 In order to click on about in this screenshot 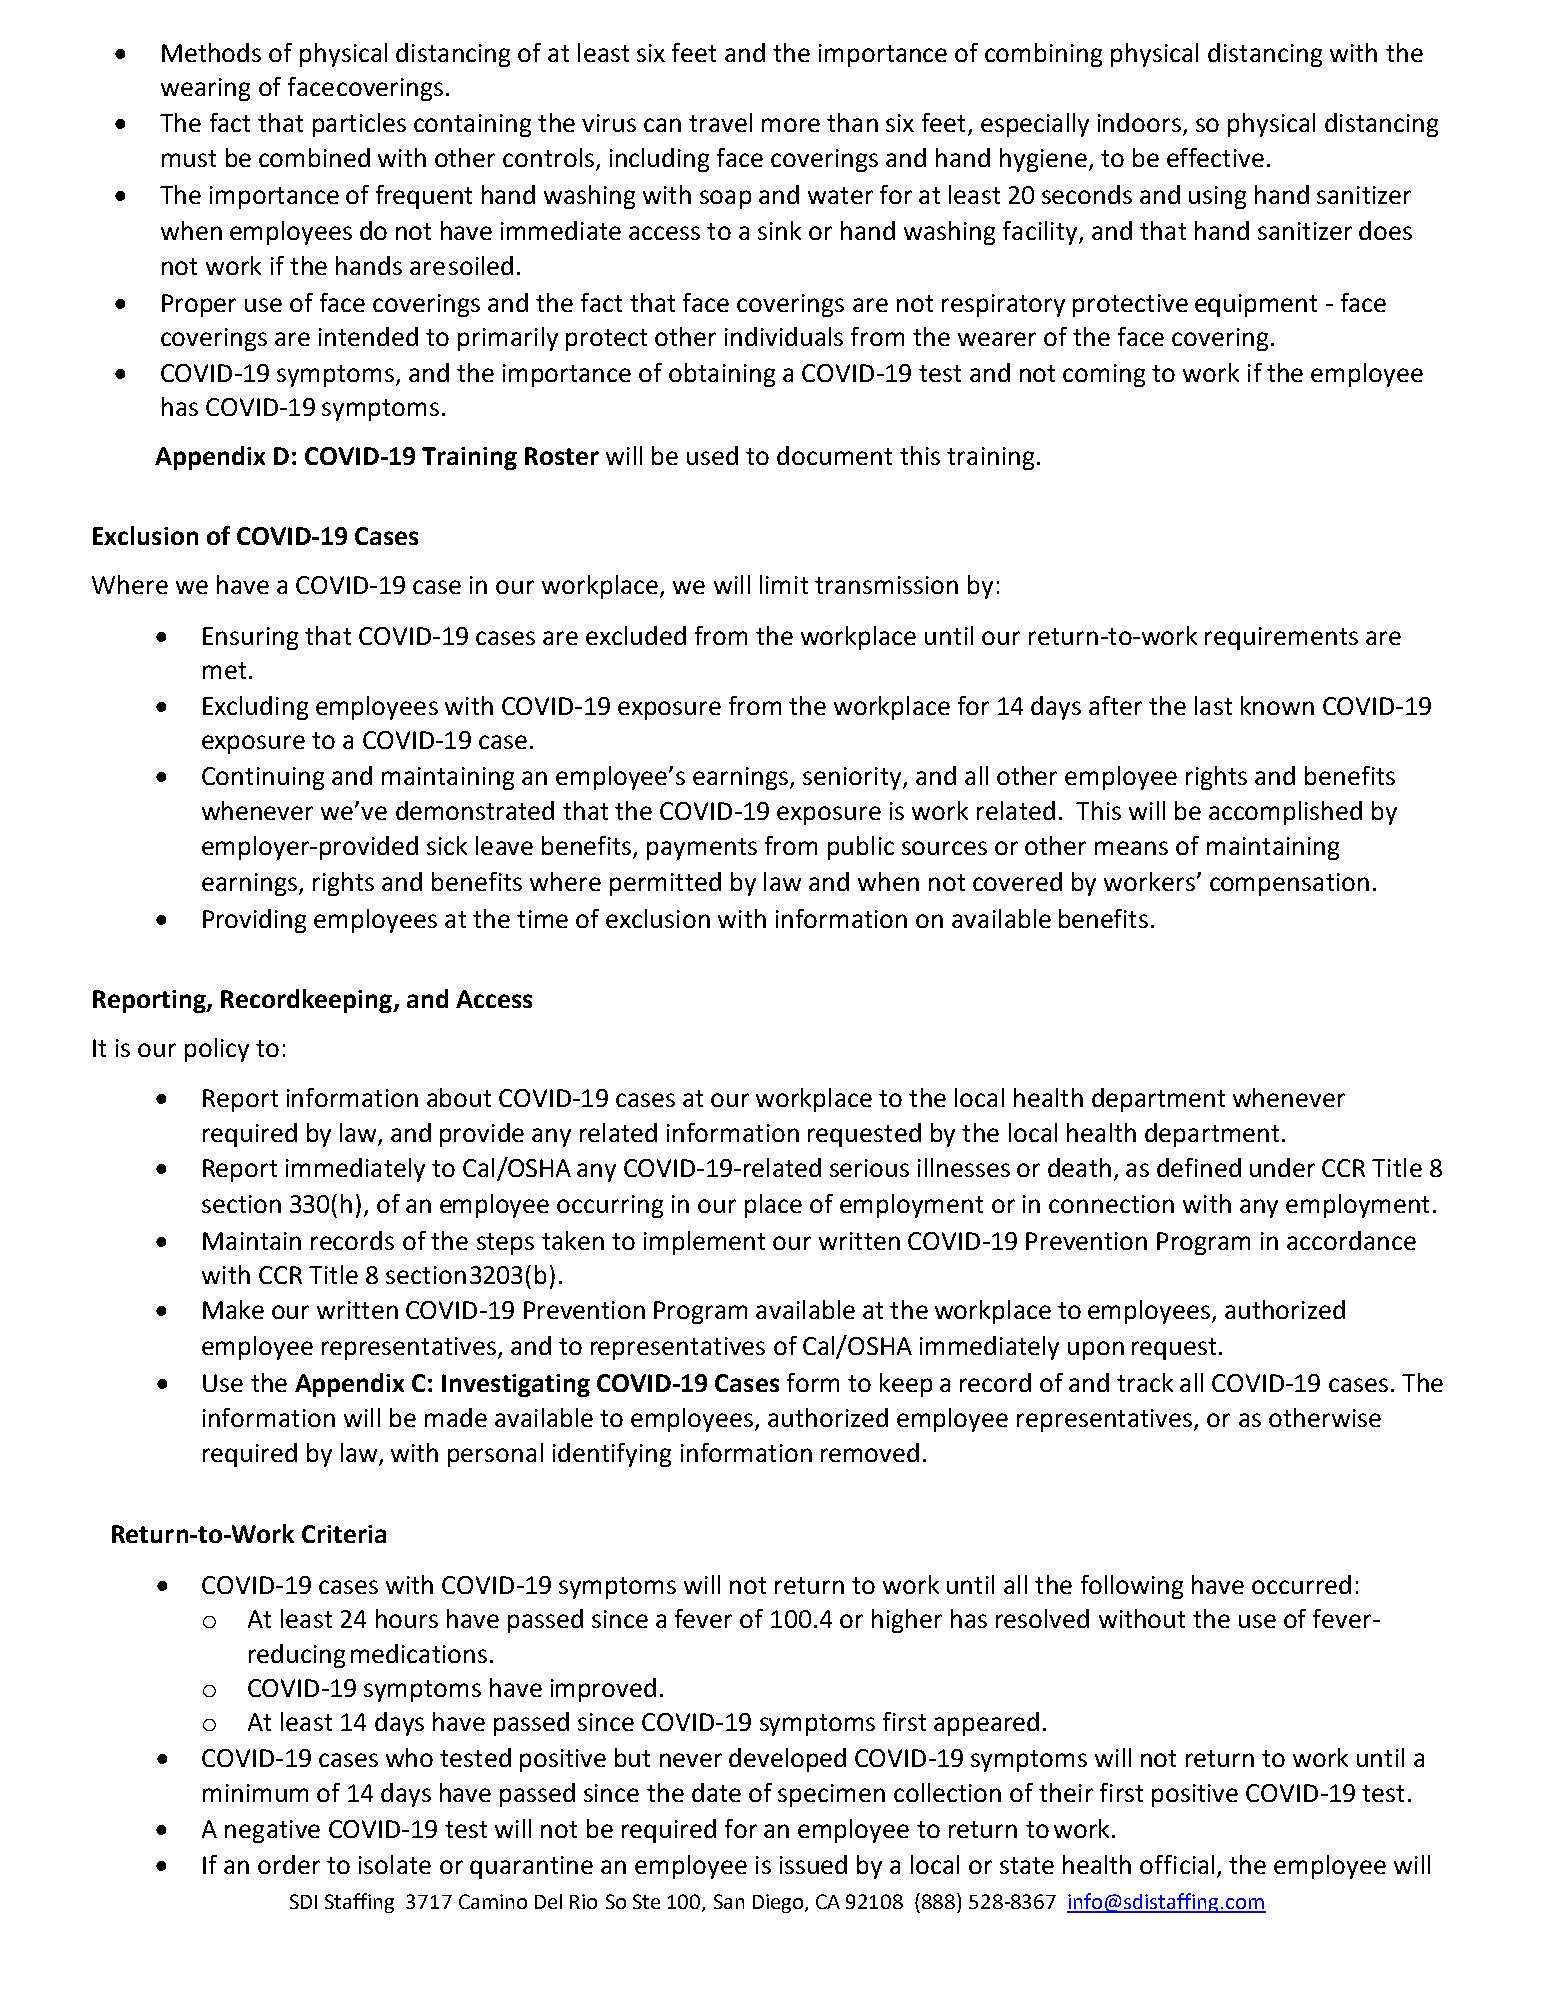, I will do `click(459, 1097)`.
